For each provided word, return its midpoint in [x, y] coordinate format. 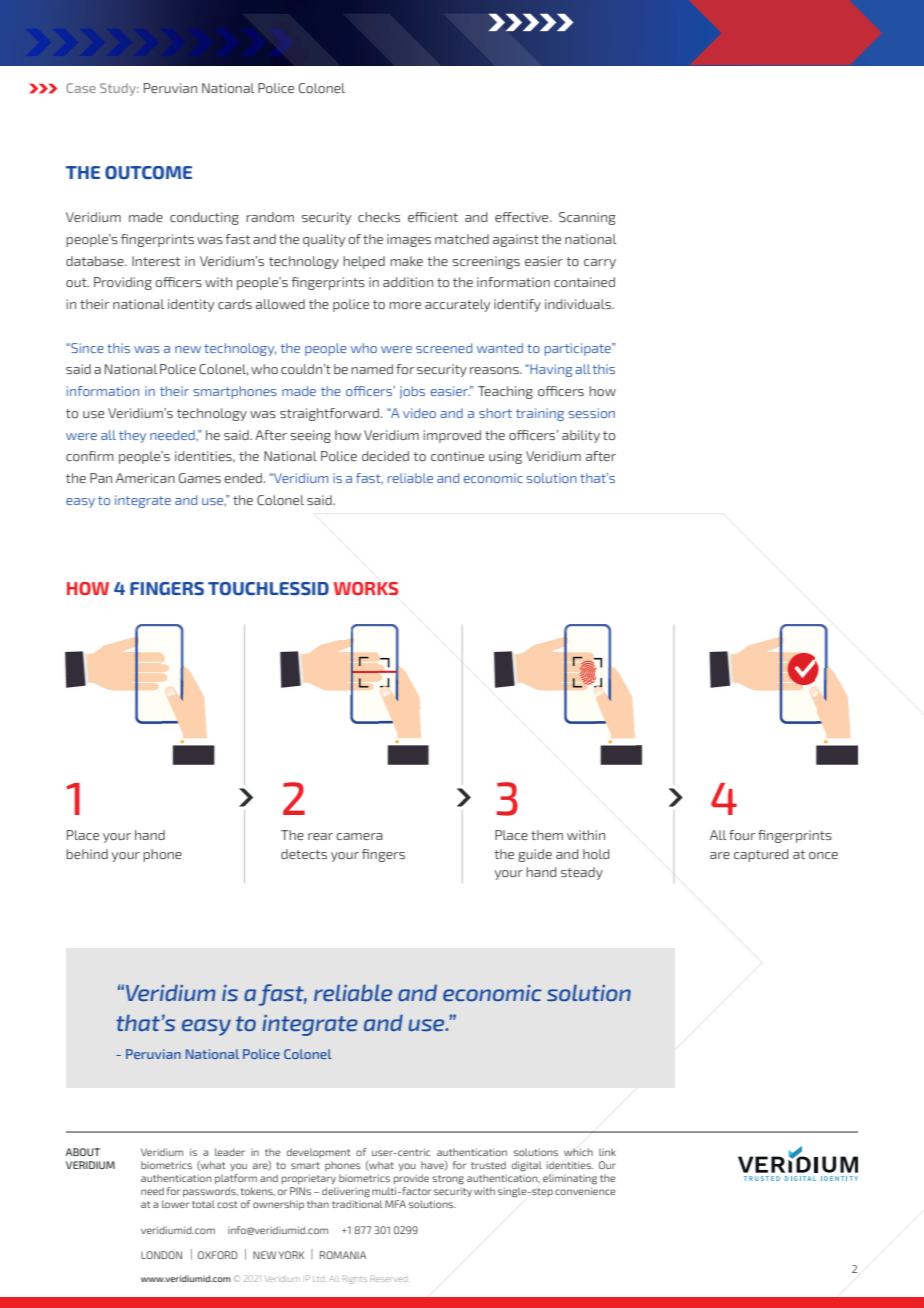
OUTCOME [148, 173]
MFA [395, 1204]
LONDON [161, 1255]
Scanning [587, 218]
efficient [433, 217]
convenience [585, 1191]
